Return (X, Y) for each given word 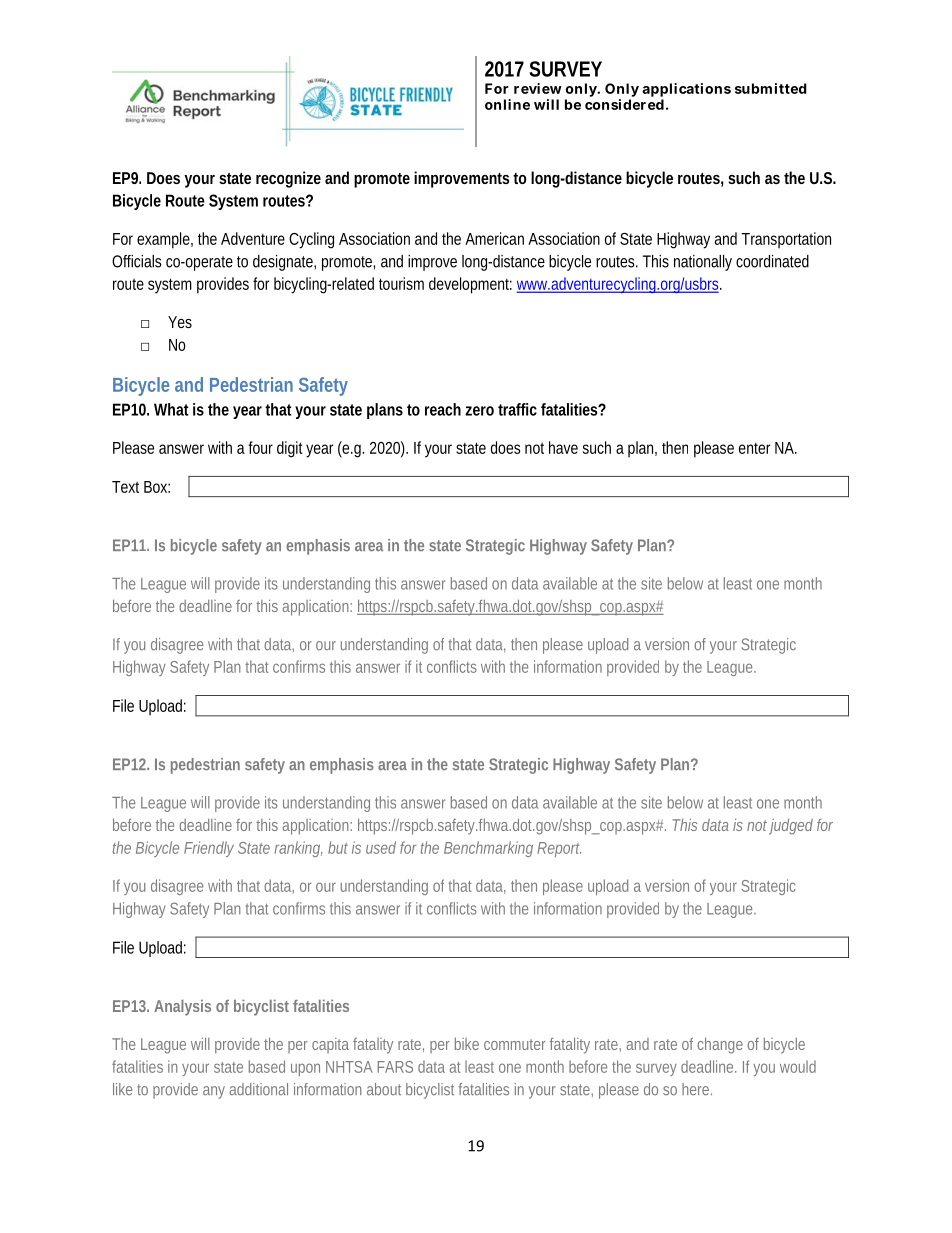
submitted (771, 88)
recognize (288, 179)
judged (791, 827)
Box (157, 487)
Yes (180, 322)
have (563, 447)
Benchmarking (488, 849)
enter (754, 448)
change (720, 1045)
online (507, 104)
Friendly (209, 849)
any (214, 1092)
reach (443, 409)
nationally (703, 263)
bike (467, 1044)
